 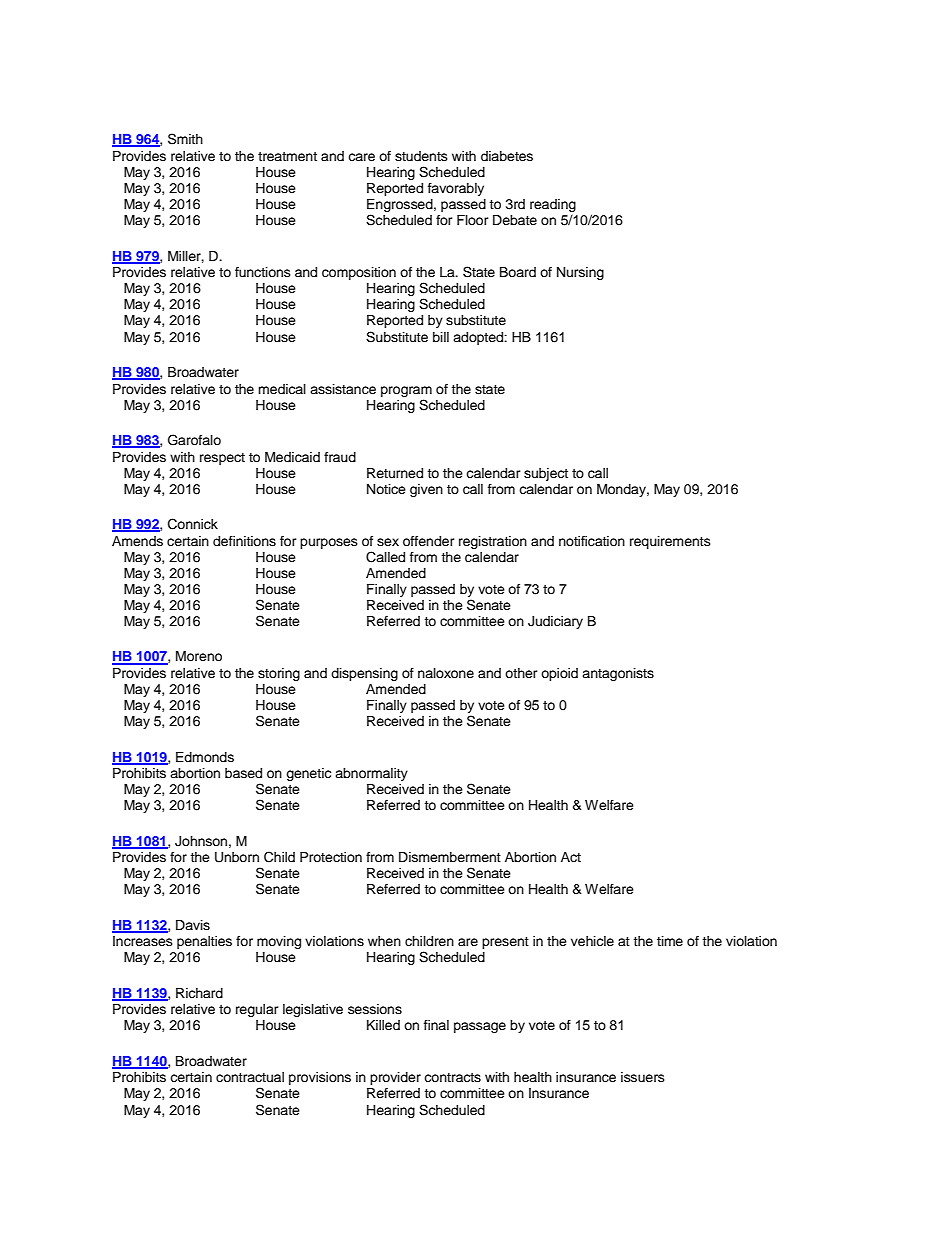 I want to click on abnormality, so click(x=371, y=774).
